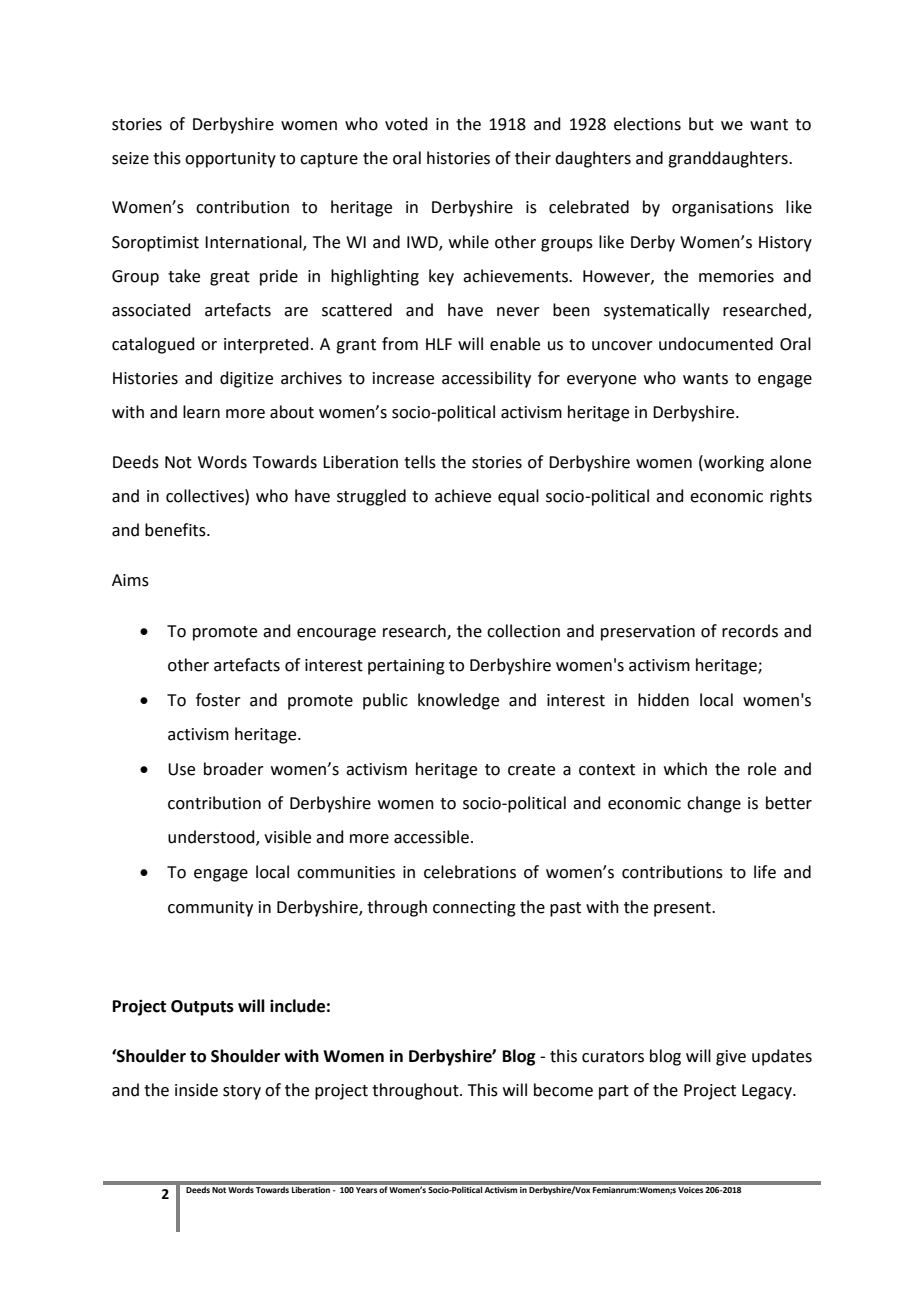  Describe the element at coordinates (196, 1090) in the screenshot. I see `inside` at that location.
